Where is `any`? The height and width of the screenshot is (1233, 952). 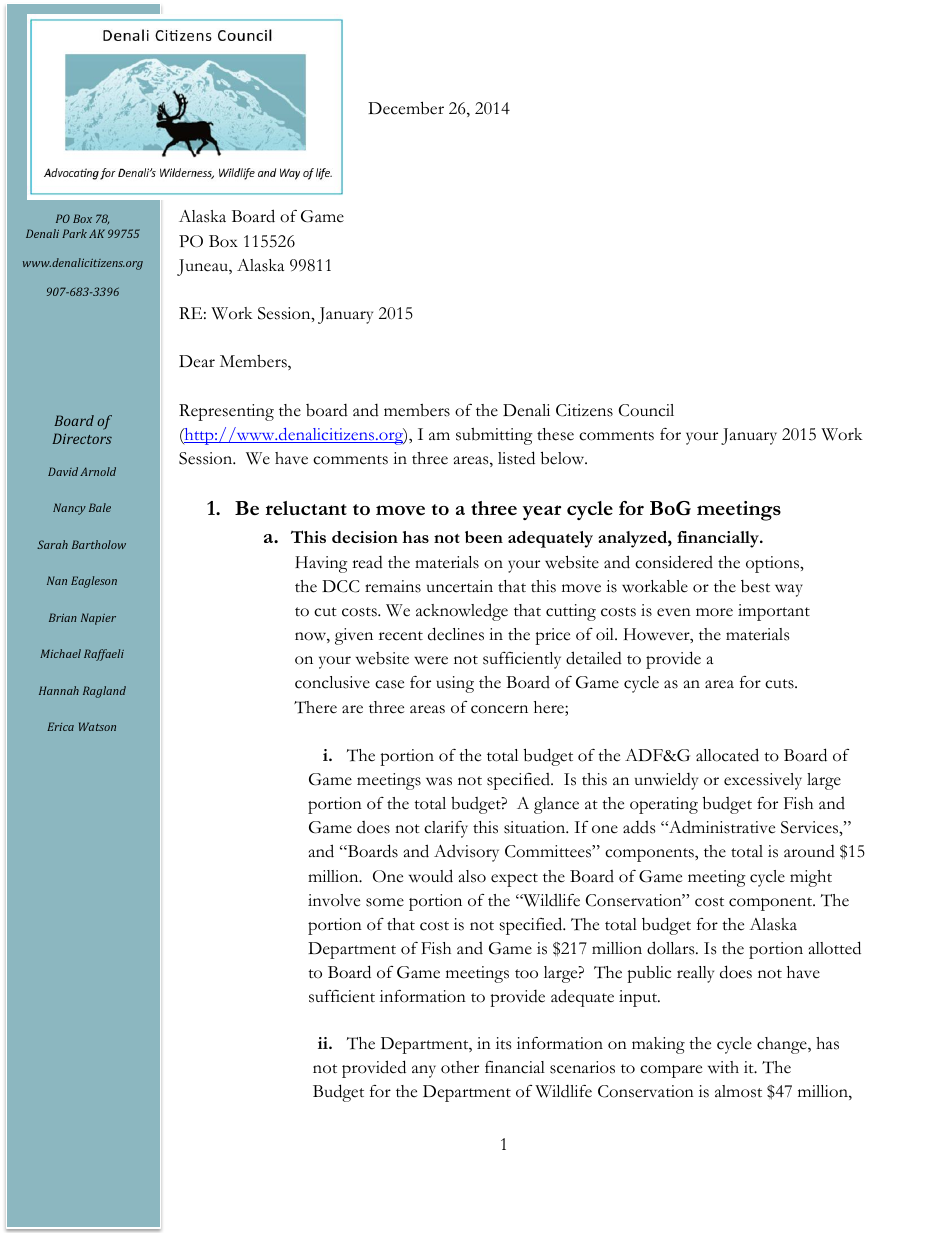 any is located at coordinates (424, 1071).
